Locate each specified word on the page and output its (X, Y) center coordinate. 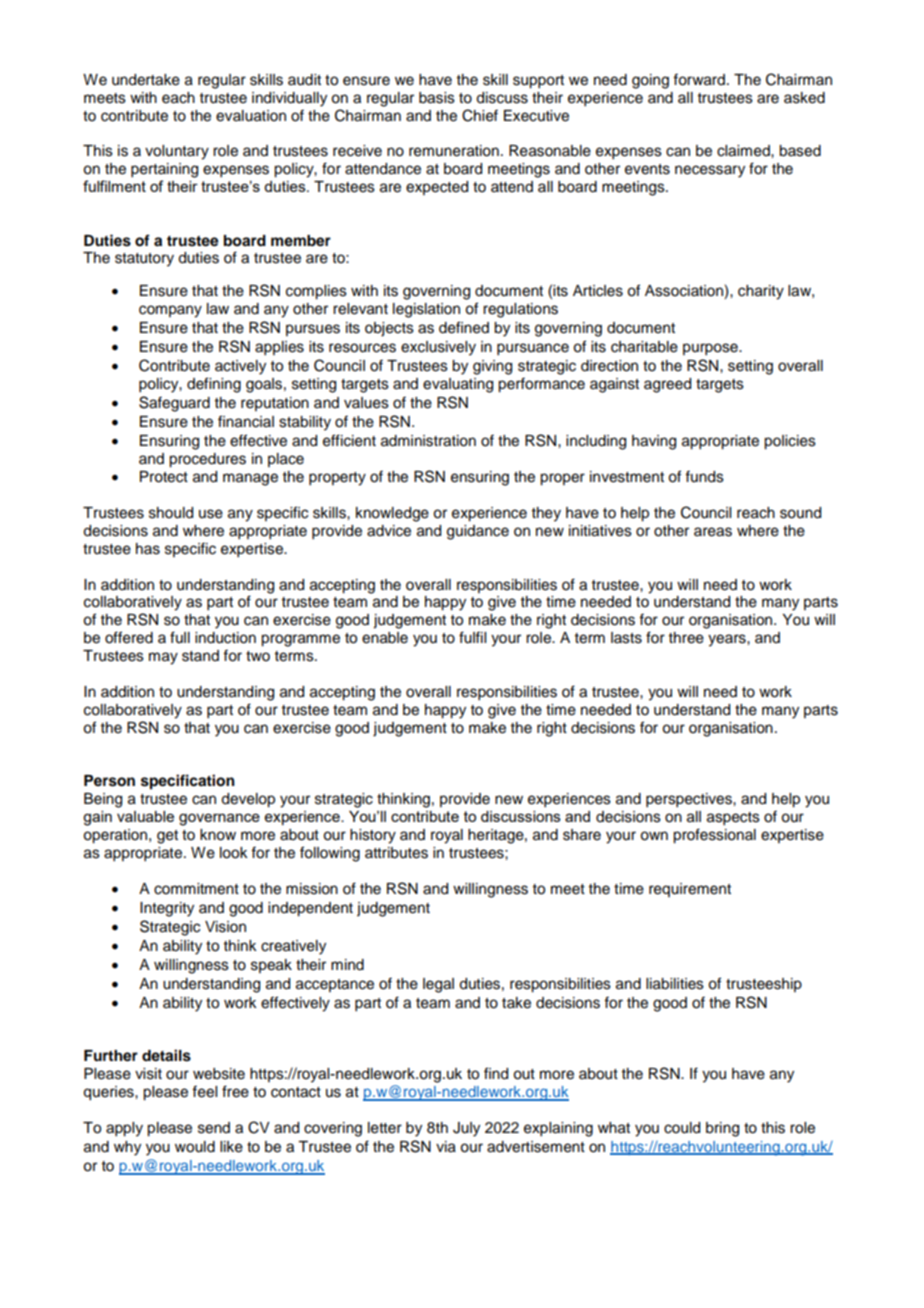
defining (214, 385)
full (180, 637)
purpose (711, 349)
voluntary (177, 152)
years (728, 640)
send (214, 1128)
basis (437, 98)
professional (714, 836)
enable (385, 638)
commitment (196, 889)
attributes (396, 853)
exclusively (438, 348)
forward (699, 79)
